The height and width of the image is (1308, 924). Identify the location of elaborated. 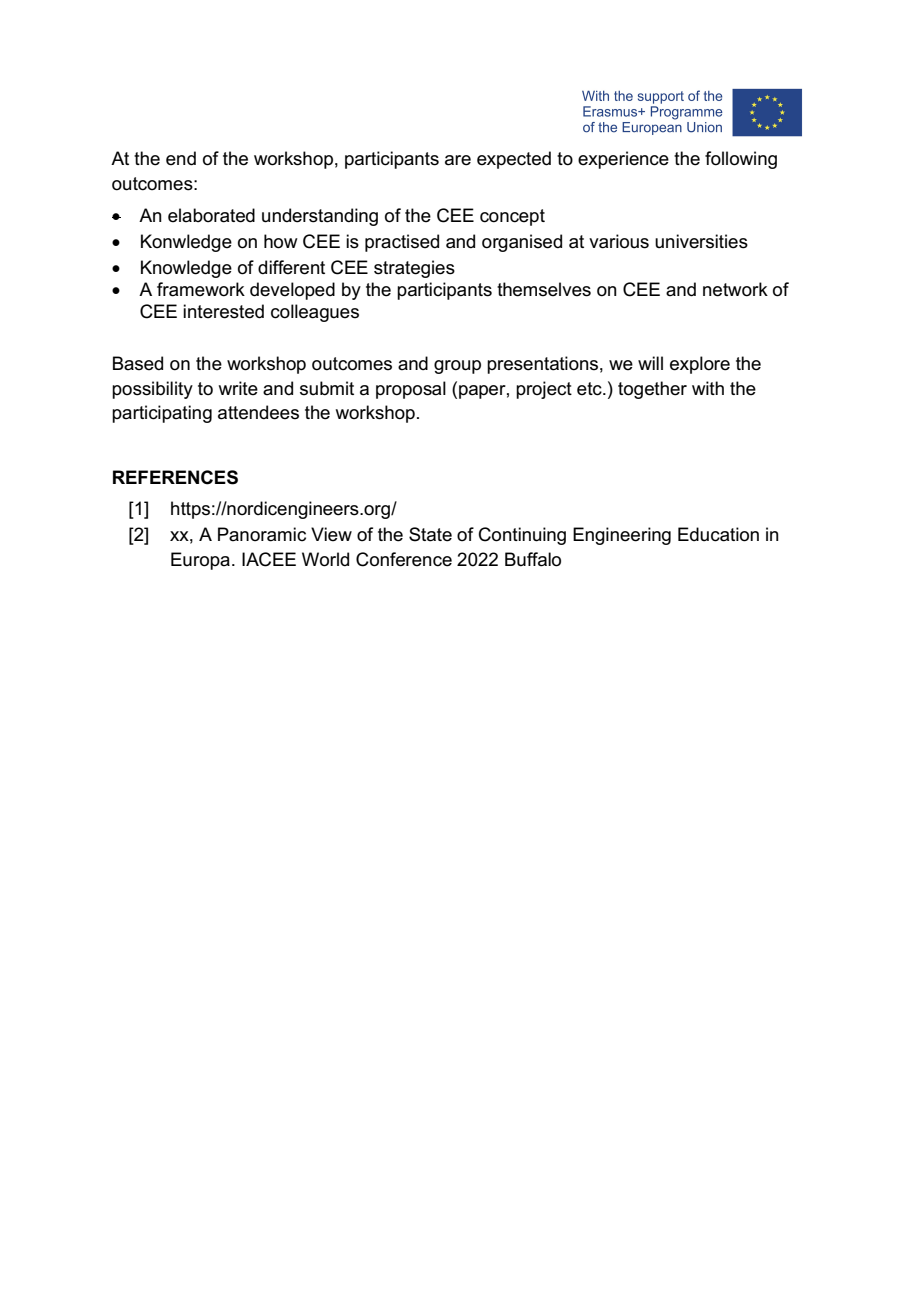
(211, 215).
